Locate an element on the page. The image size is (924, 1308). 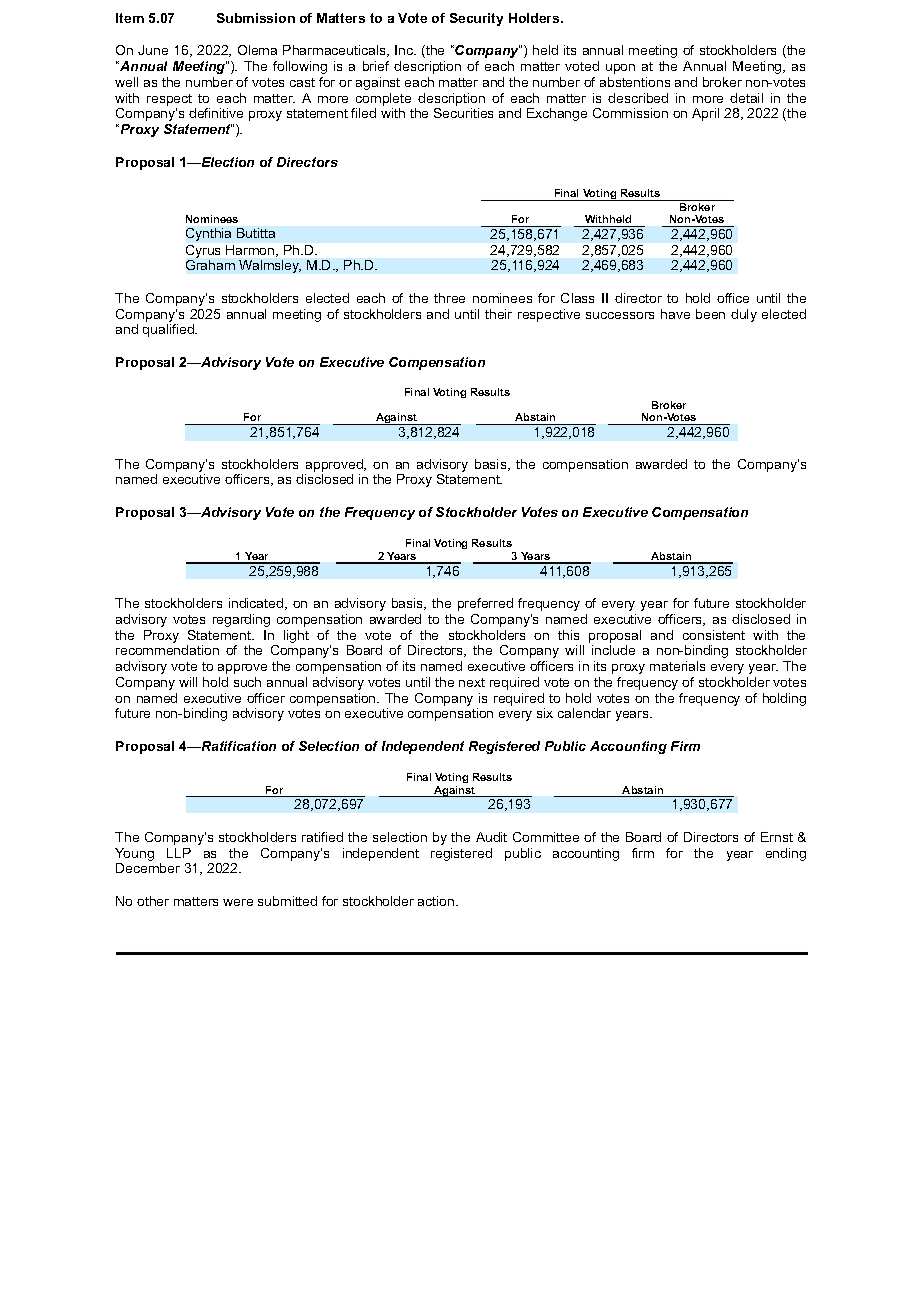
detail is located at coordinates (746, 98).
